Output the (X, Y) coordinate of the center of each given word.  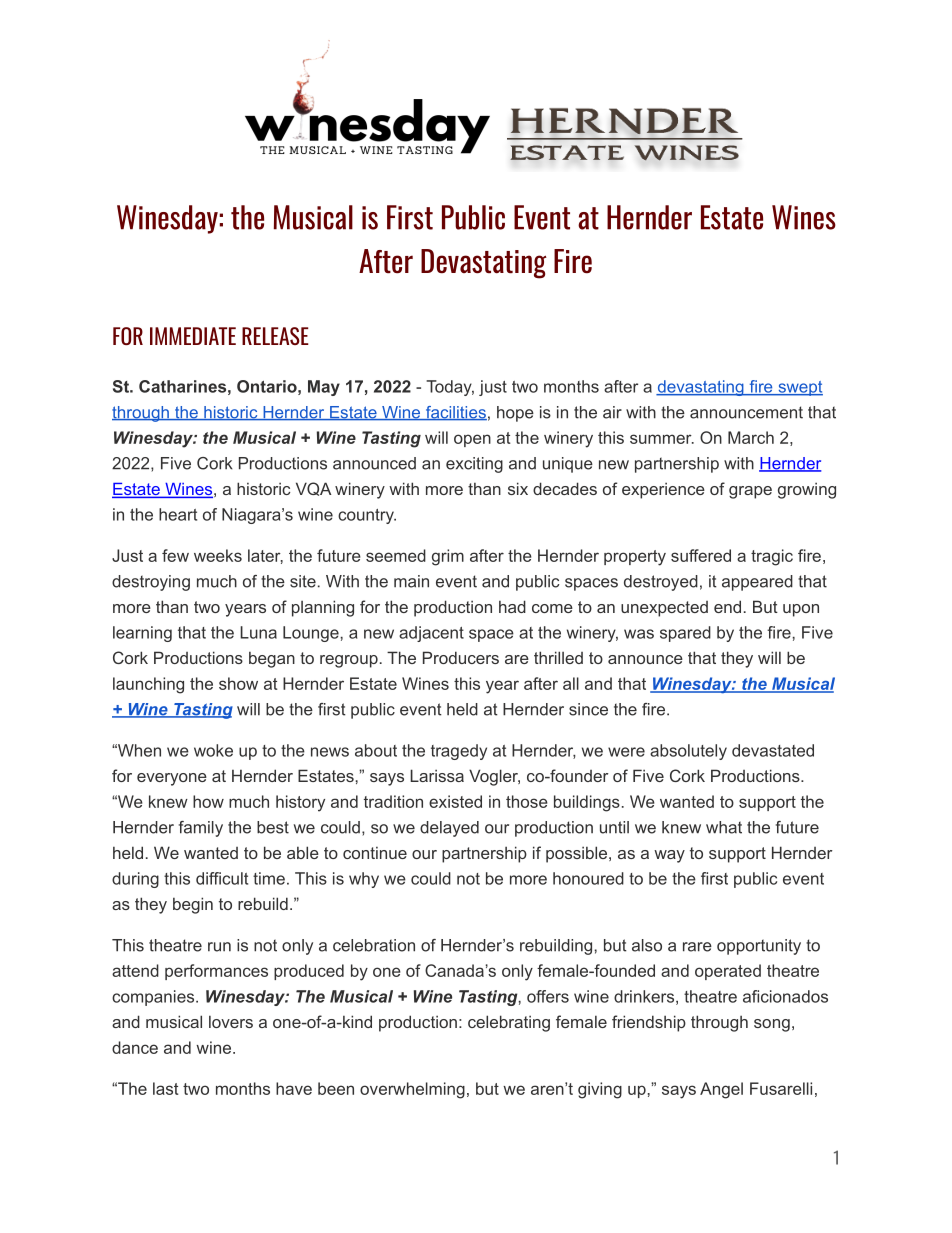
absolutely (688, 752)
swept (799, 388)
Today (450, 388)
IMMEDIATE (193, 336)
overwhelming (412, 1090)
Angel (721, 1090)
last (166, 1088)
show (238, 683)
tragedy (459, 752)
